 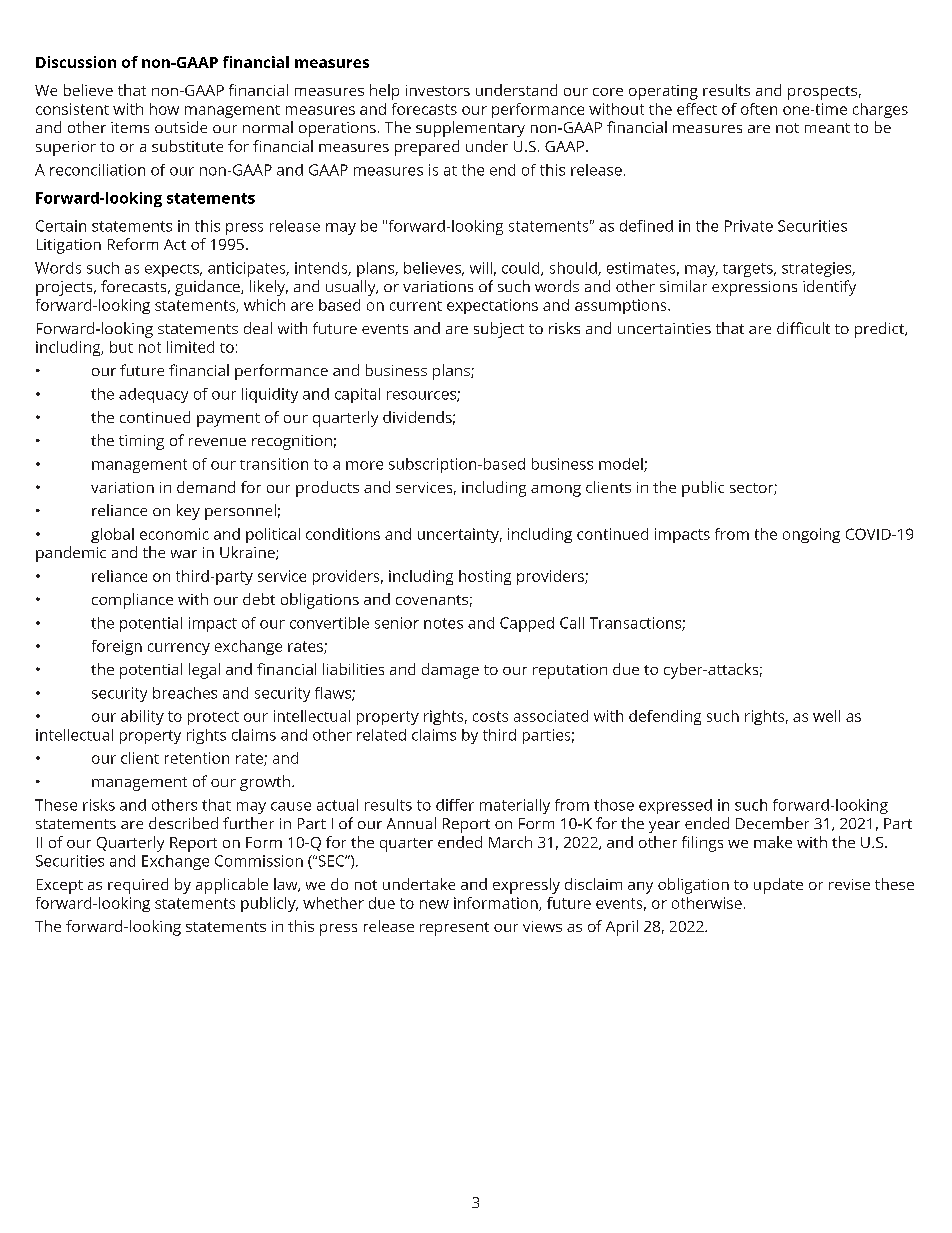 What do you see at coordinates (826, 716) in the page?
I see `well` at bounding box center [826, 716].
